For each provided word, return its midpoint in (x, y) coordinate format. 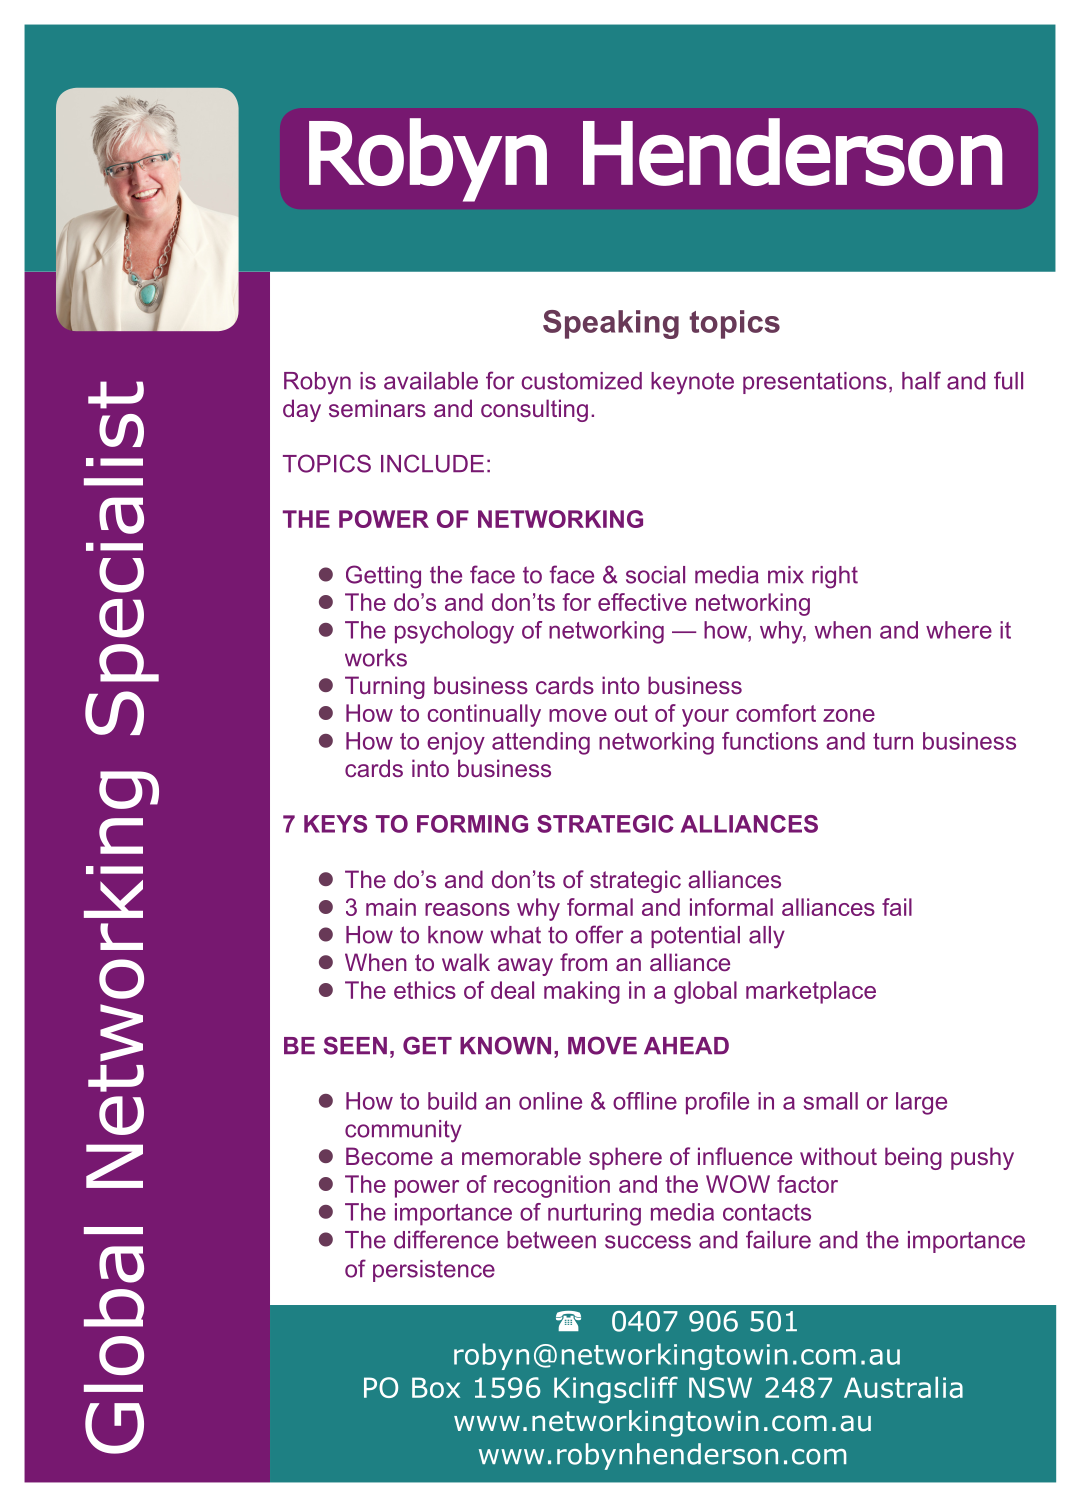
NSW (720, 1387)
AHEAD (686, 1045)
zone (849, 715)
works (376, 658)
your (705, 718)
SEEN (355, 1045)
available (431, 381)
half (921, 380)
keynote (692, 383)
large (921, 1103)
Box (436, 1387)
